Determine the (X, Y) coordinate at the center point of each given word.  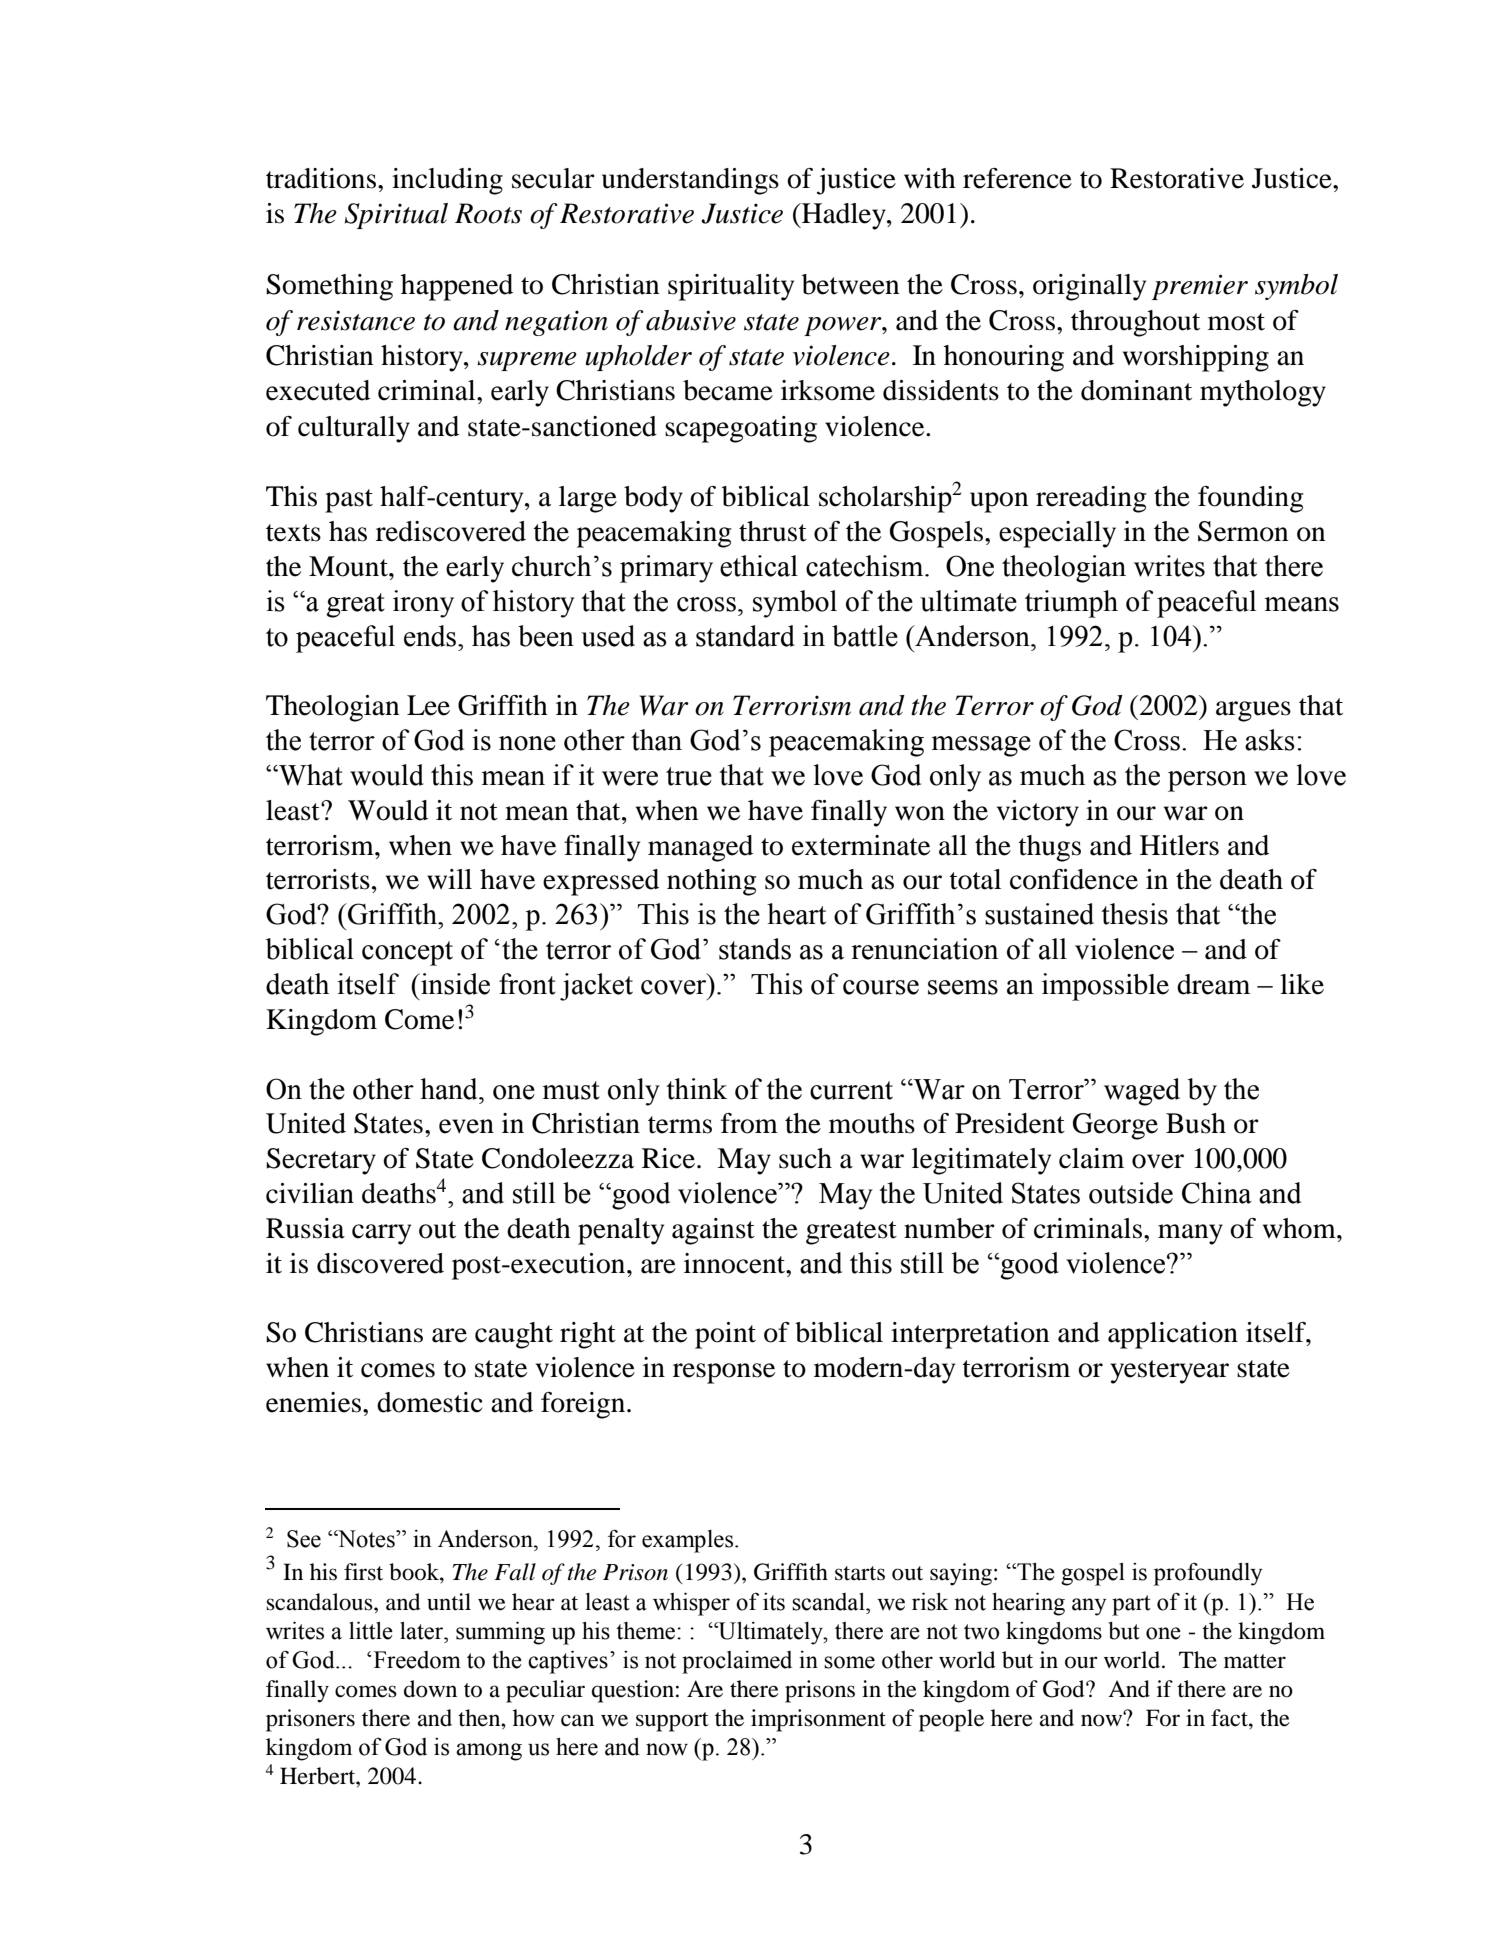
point (725, 1335)
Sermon (1243, 531)
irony (423, 604)
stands (755, 949)
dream (1213, 984)
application (1173, 1335)
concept (407, 953)
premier (1200, 287)
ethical (759, 566)
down (430, 1689)
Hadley (844, 216)
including (447, 181)
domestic (430, 1402)
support (672, 1722)
